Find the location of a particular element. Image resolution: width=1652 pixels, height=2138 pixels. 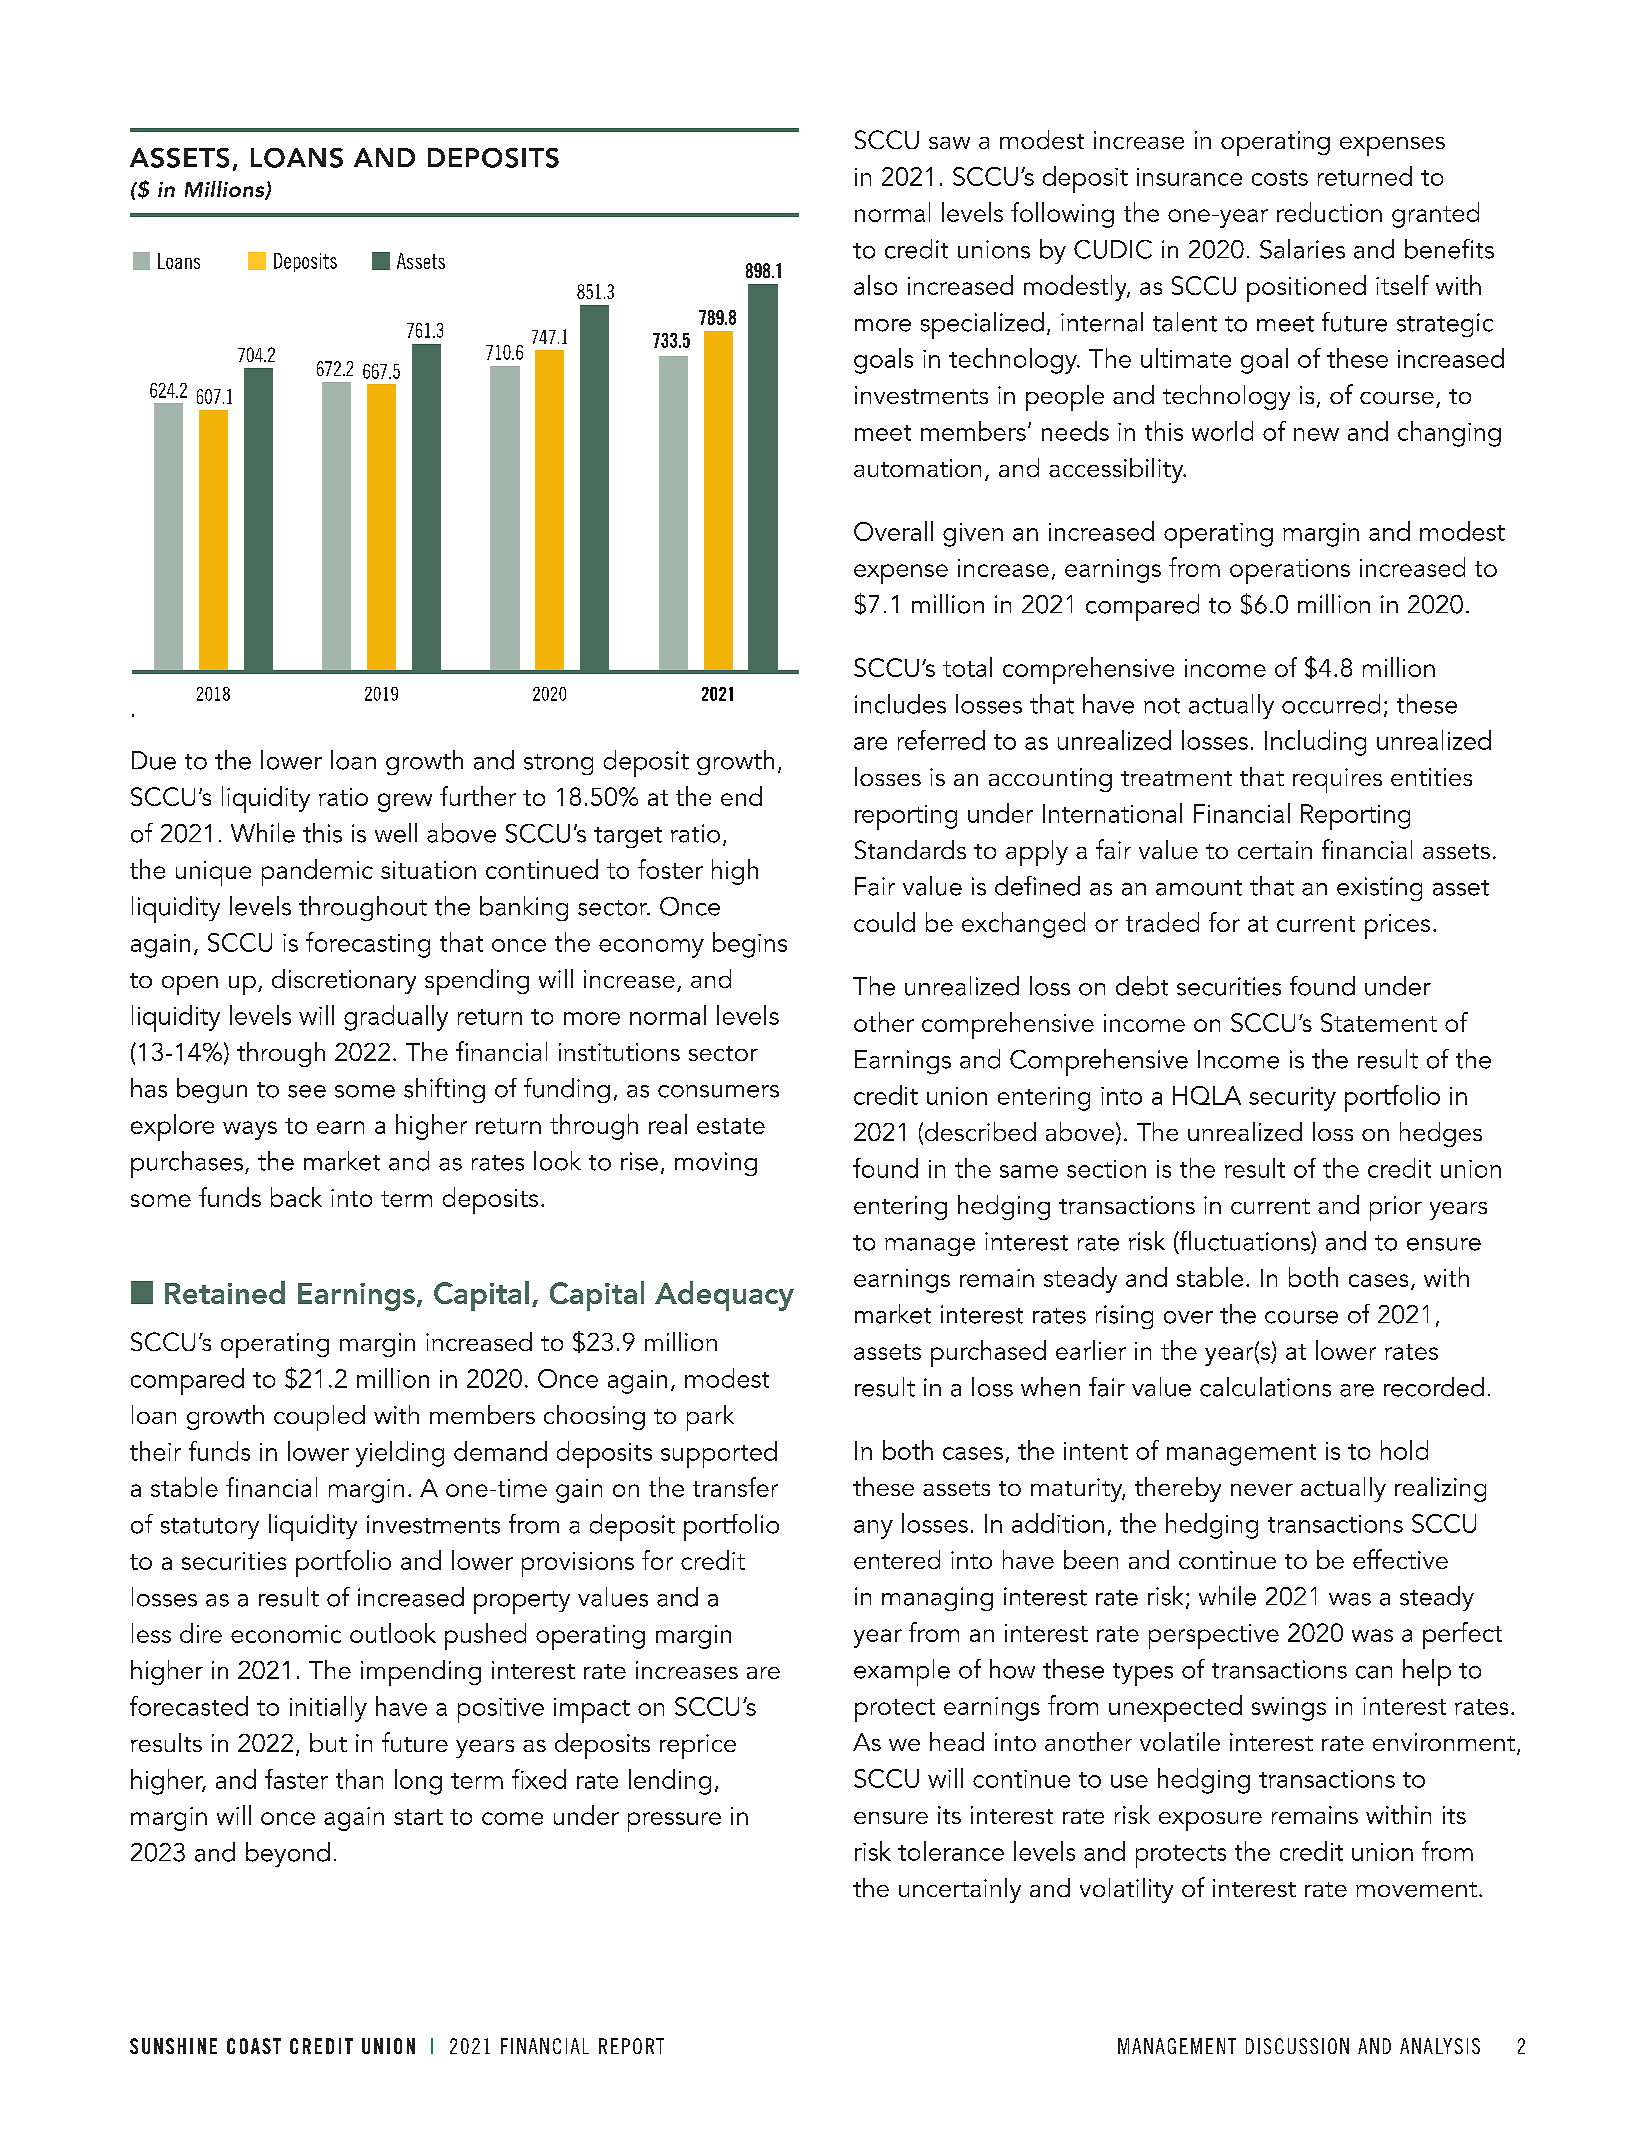

see is located at coordinates (307, 1091).
